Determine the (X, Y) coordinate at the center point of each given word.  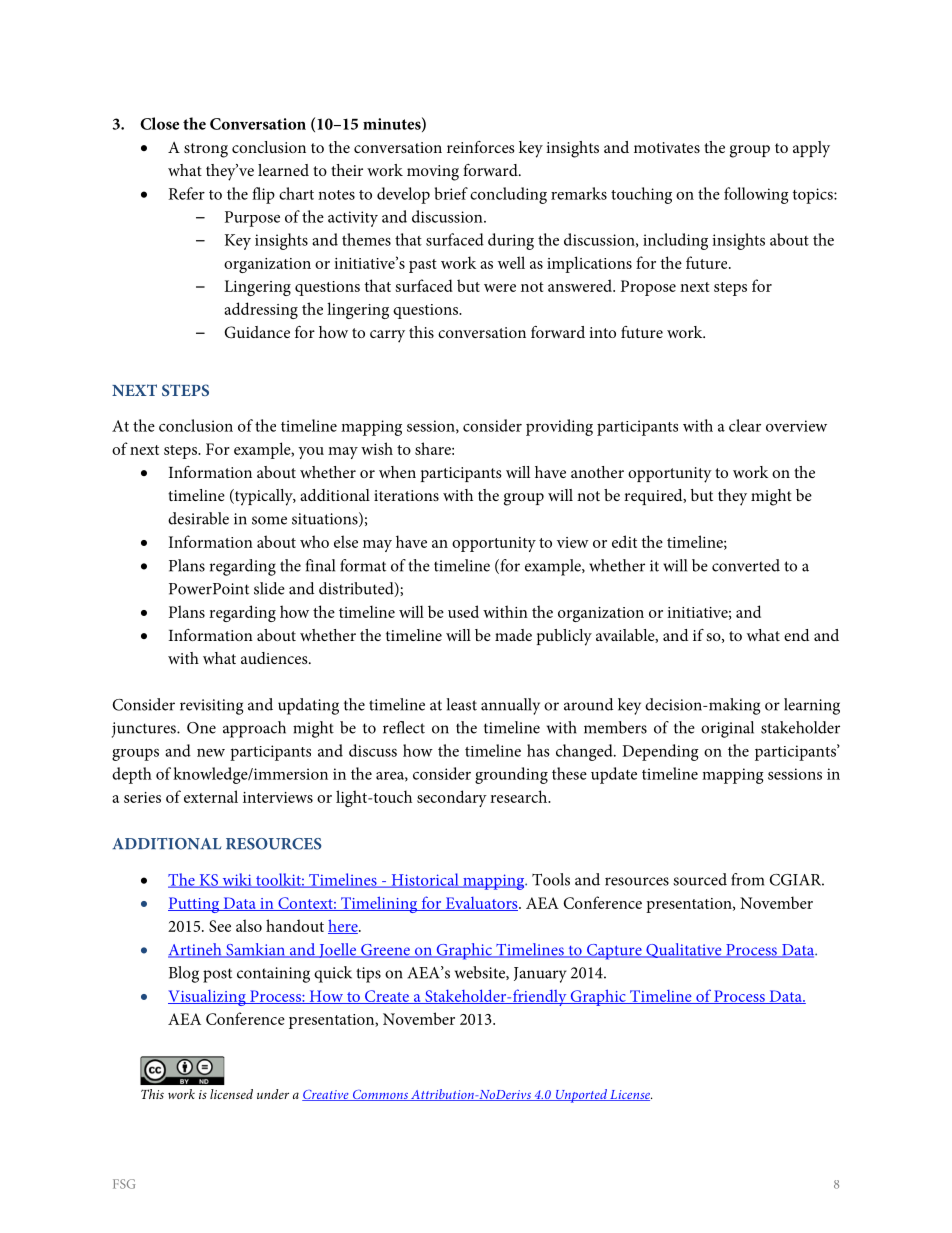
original (727, 729)
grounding (511, 775)
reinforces (481, 147)
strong (206, 150)
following (756, 195)
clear (745, 425)
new (211, 753)
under (273, 1094)
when (397, 472)
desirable (198, 518)
